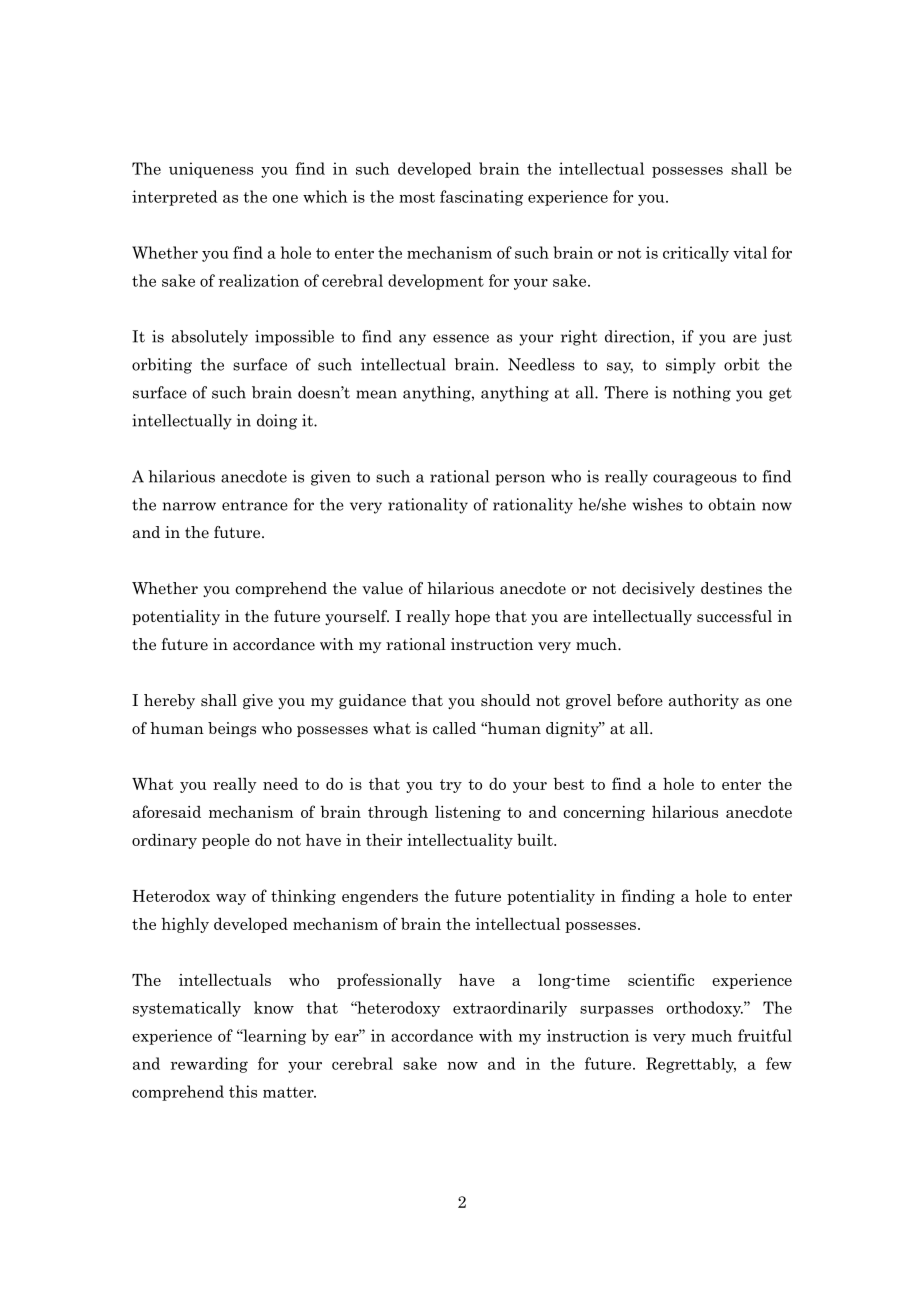  What do you see at coordinates (520, 480) in the screenshot?
I see `person` at bounding box center [520, 480].
